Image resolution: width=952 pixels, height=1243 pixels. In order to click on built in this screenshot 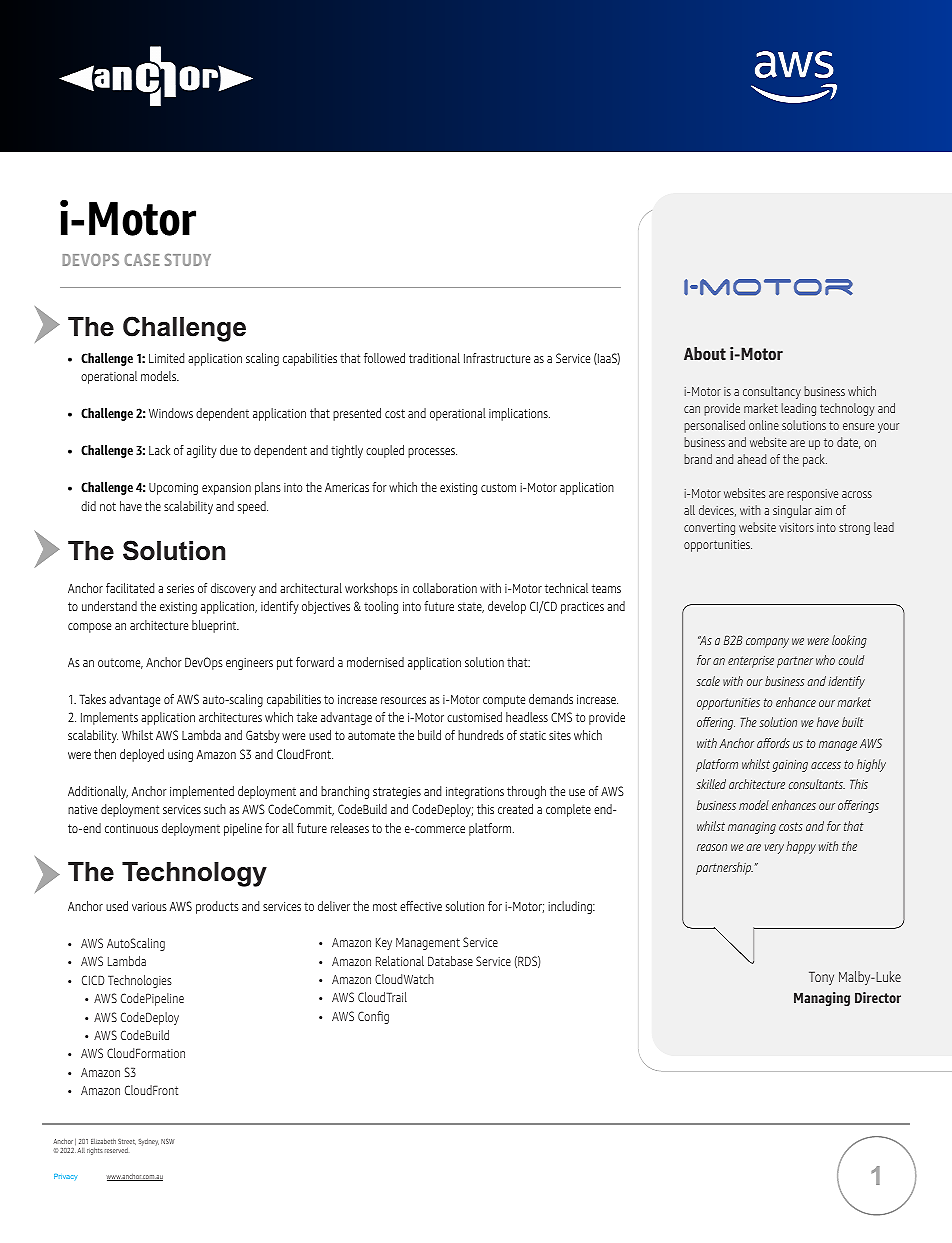, I will do `click(853, 722)`.
